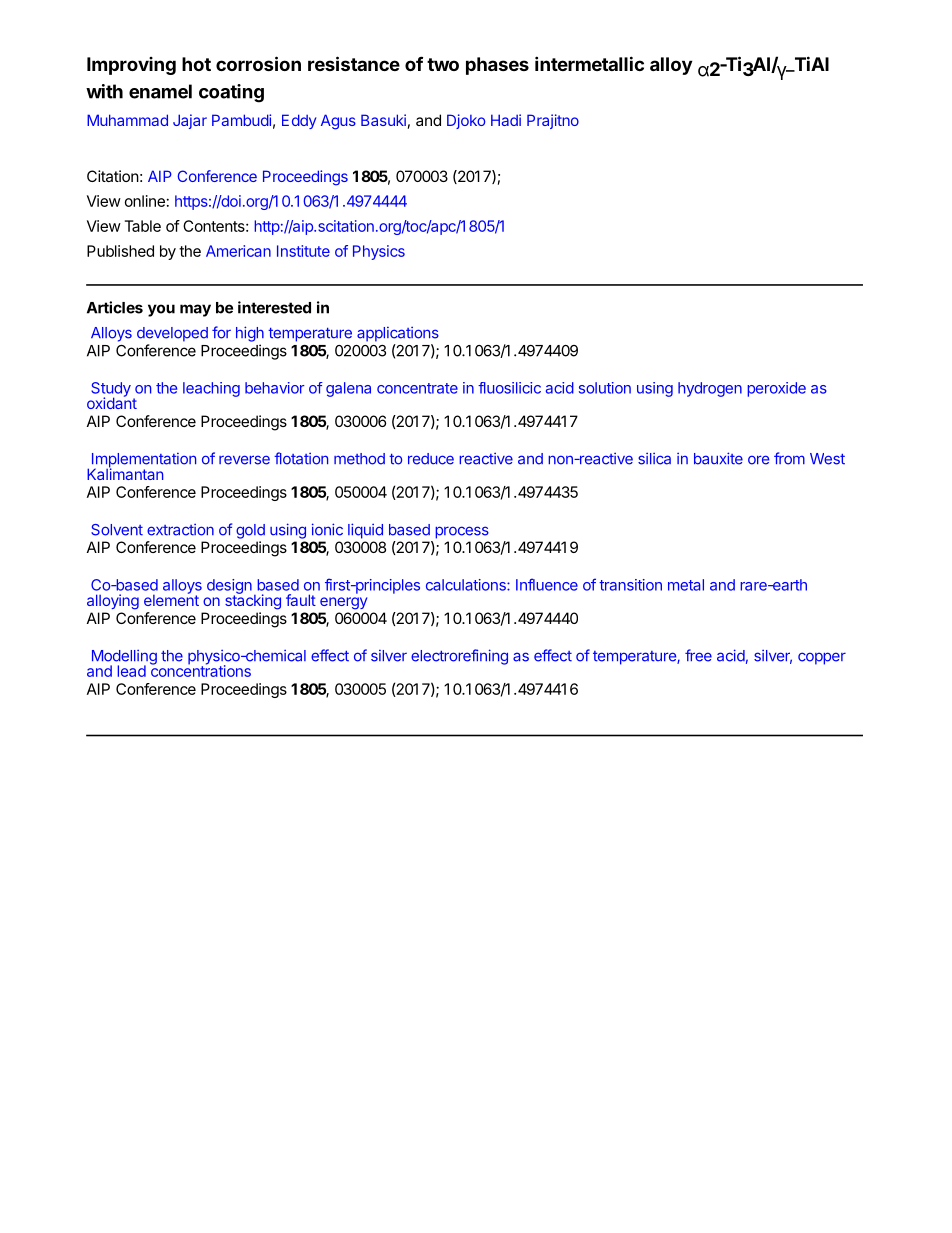 This document has width=952, height=1233. I want to click on two, so click(443, 64).
